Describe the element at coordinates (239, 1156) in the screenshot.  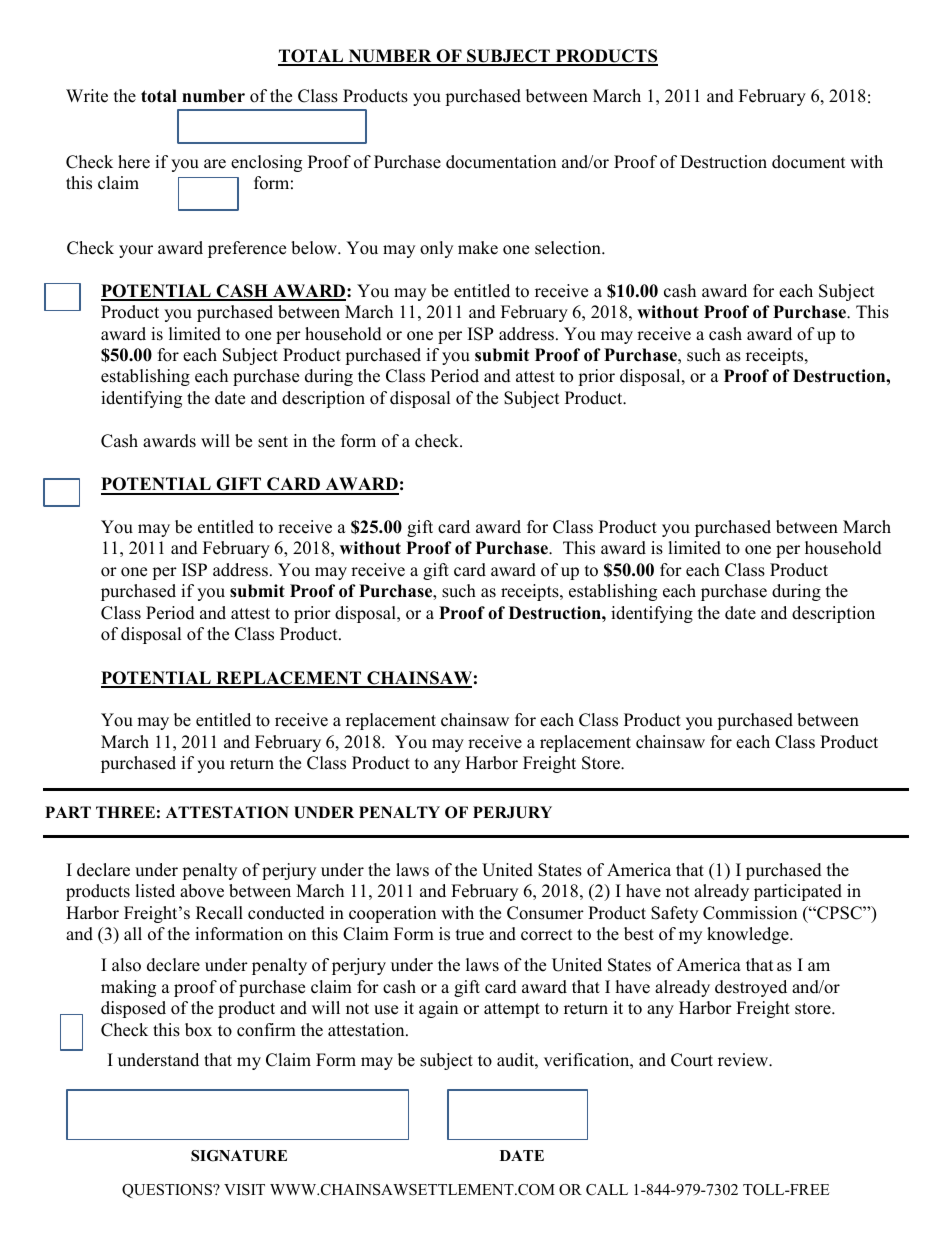
I see `SIGNATURE` at that location.
